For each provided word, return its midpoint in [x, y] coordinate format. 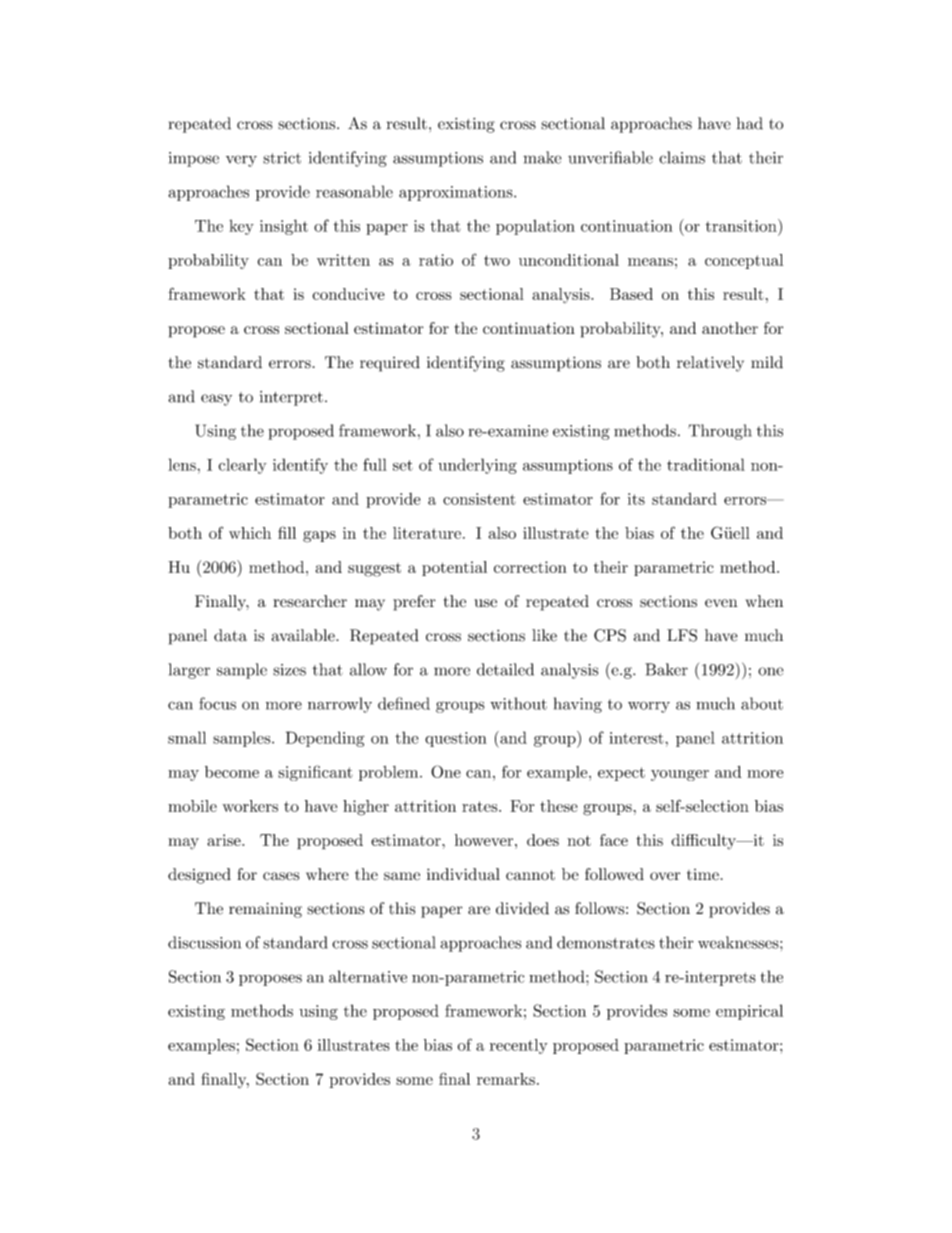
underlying [477, 466]
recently [518, 1046]
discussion [204, 942]
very [241, 161]
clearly [243, 466]
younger [680, 775]
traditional [706, 464]
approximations [457, 193]
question [456, 739]
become [232, 772]
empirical [749, 1012]
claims [682, 157]
